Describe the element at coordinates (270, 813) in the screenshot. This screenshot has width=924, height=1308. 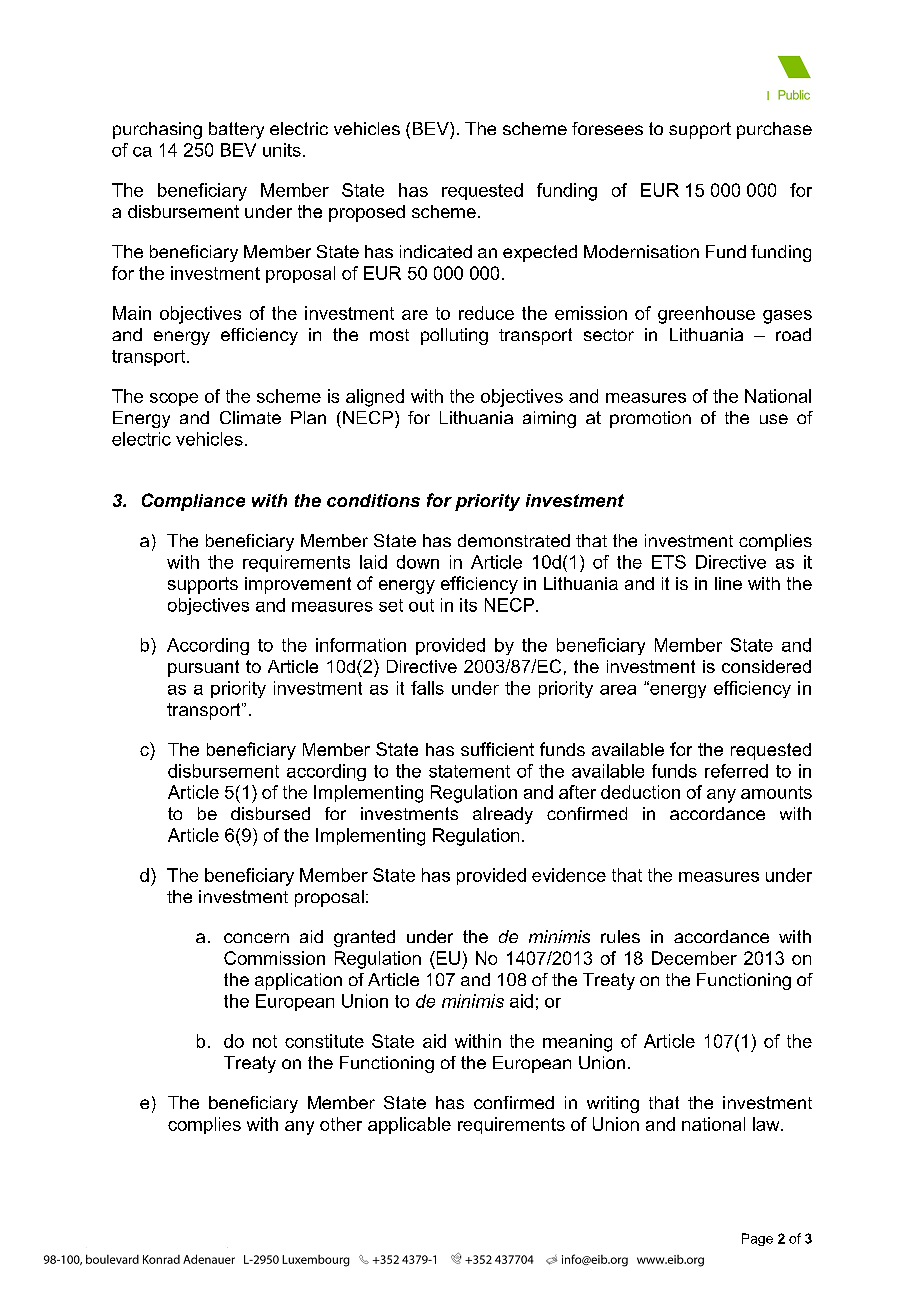
I see `disbursed` at that location.
